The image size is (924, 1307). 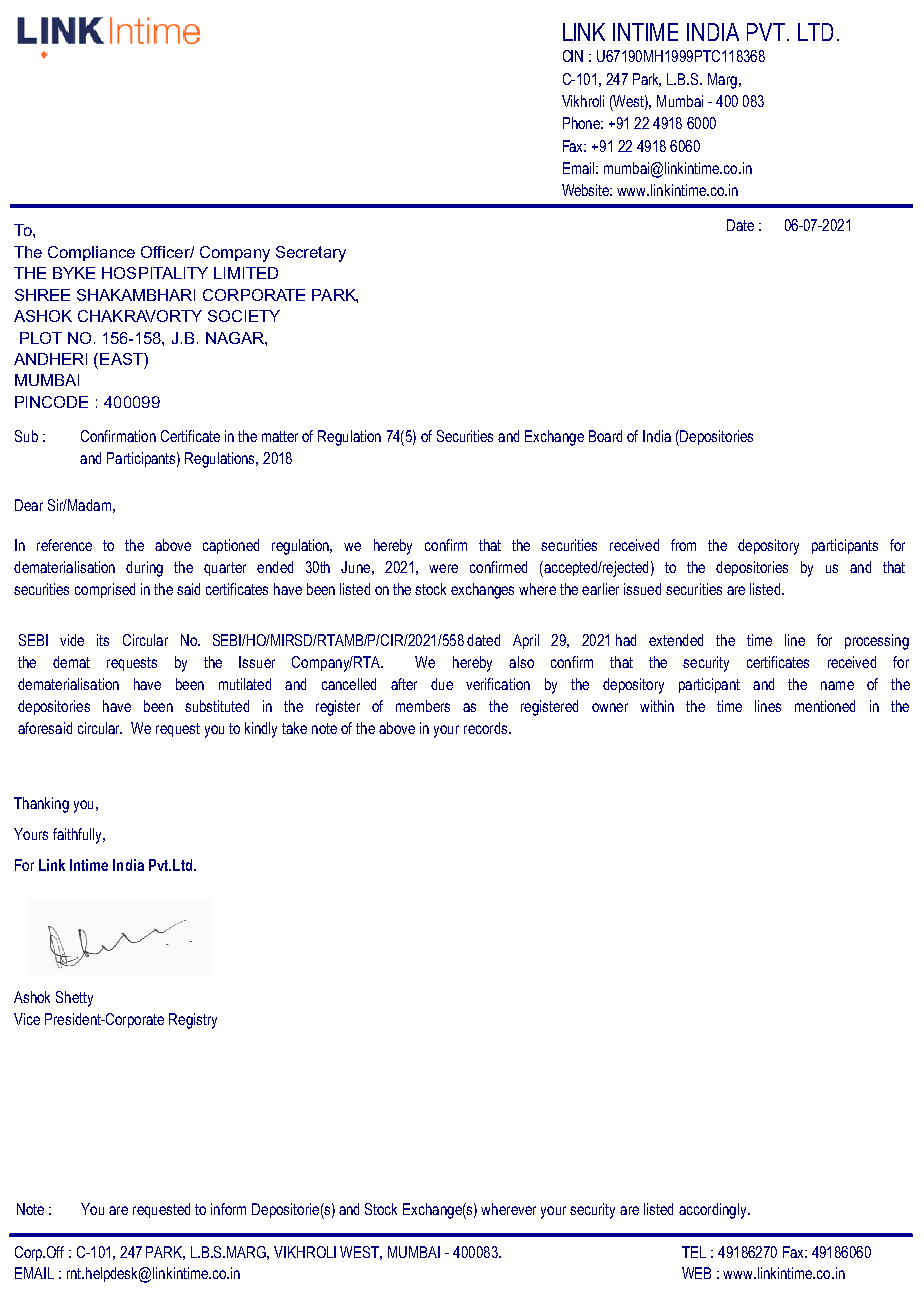 I want to click on its, so click(x=103, y=640).
